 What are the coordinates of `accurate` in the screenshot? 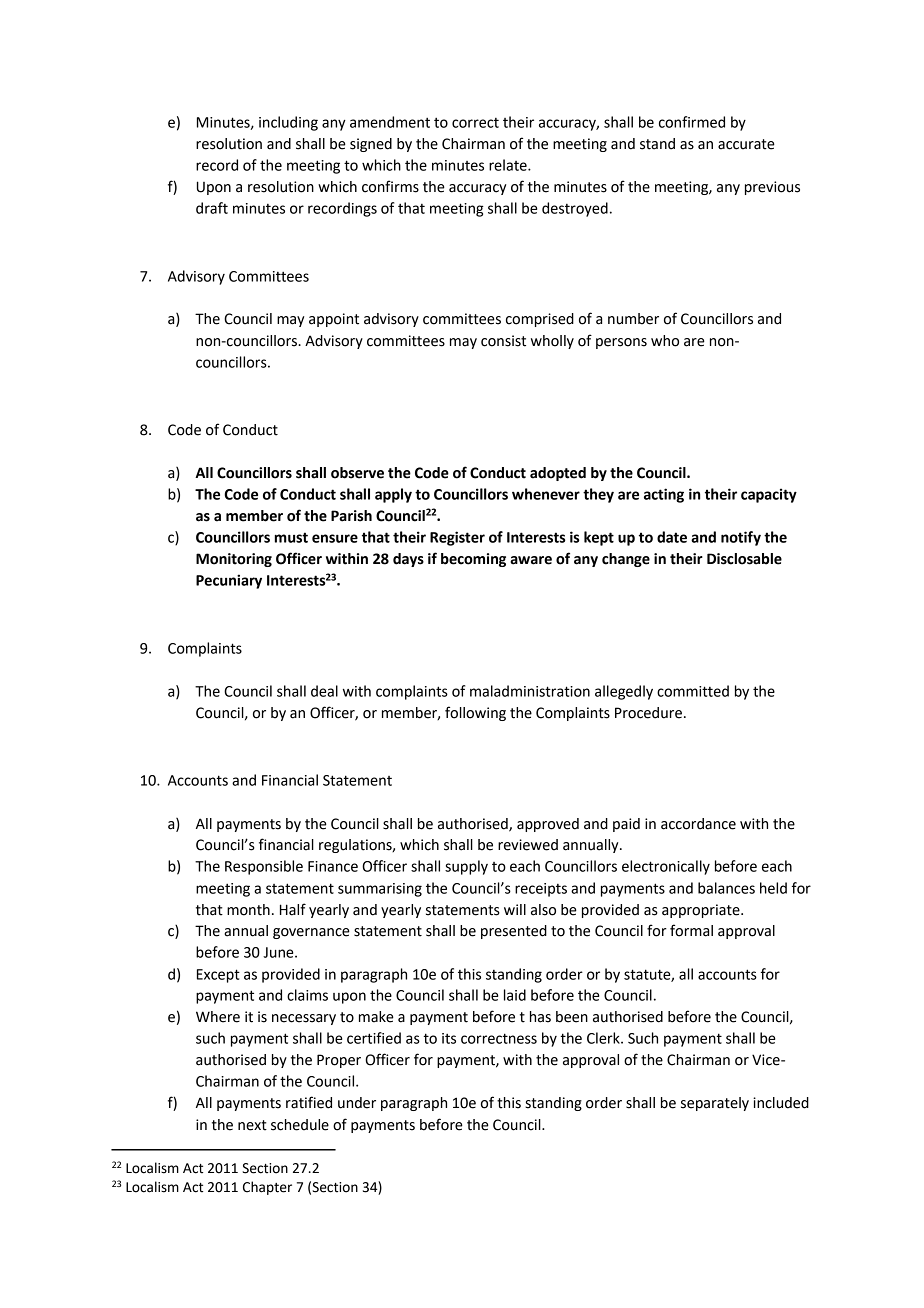 It's located at (746, 144).
